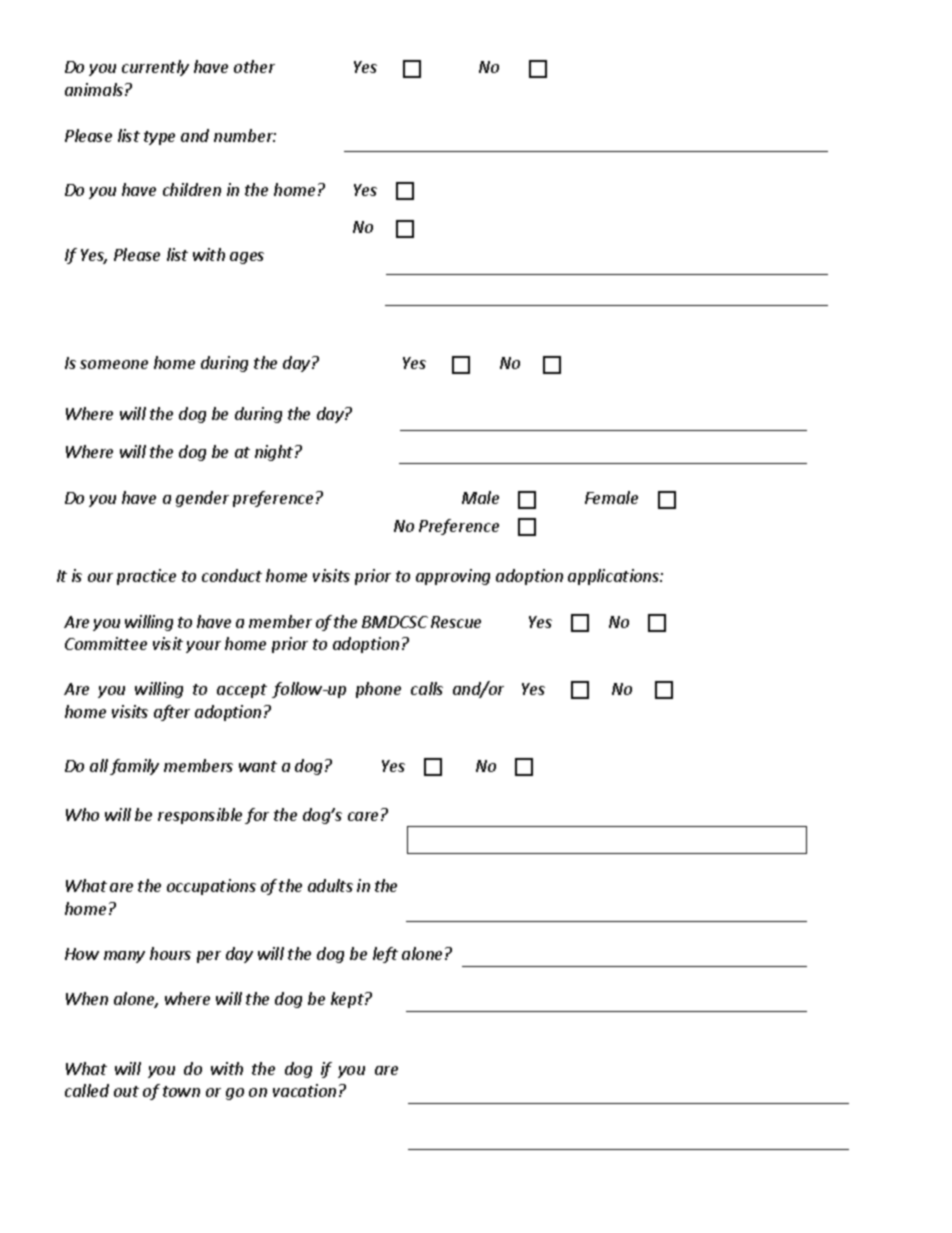 This screenshot has width=952, height=1233. I want to click on kept, so click(348, 1000).
